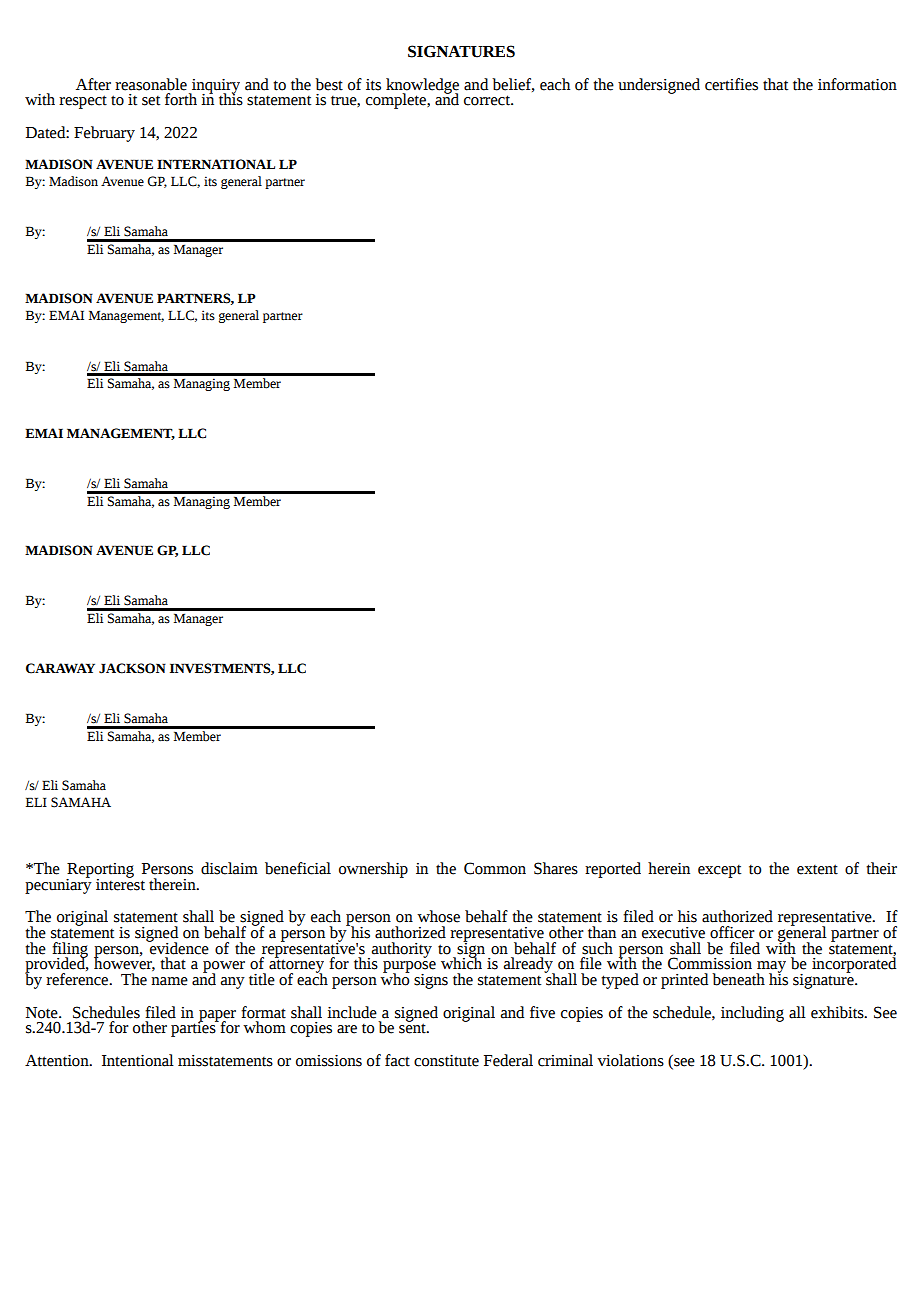 The height and width of the image is (1308, 924). What do you see at coordinates (817, 869) in the image?
I see `extent` at bounding box center [817, 869].
